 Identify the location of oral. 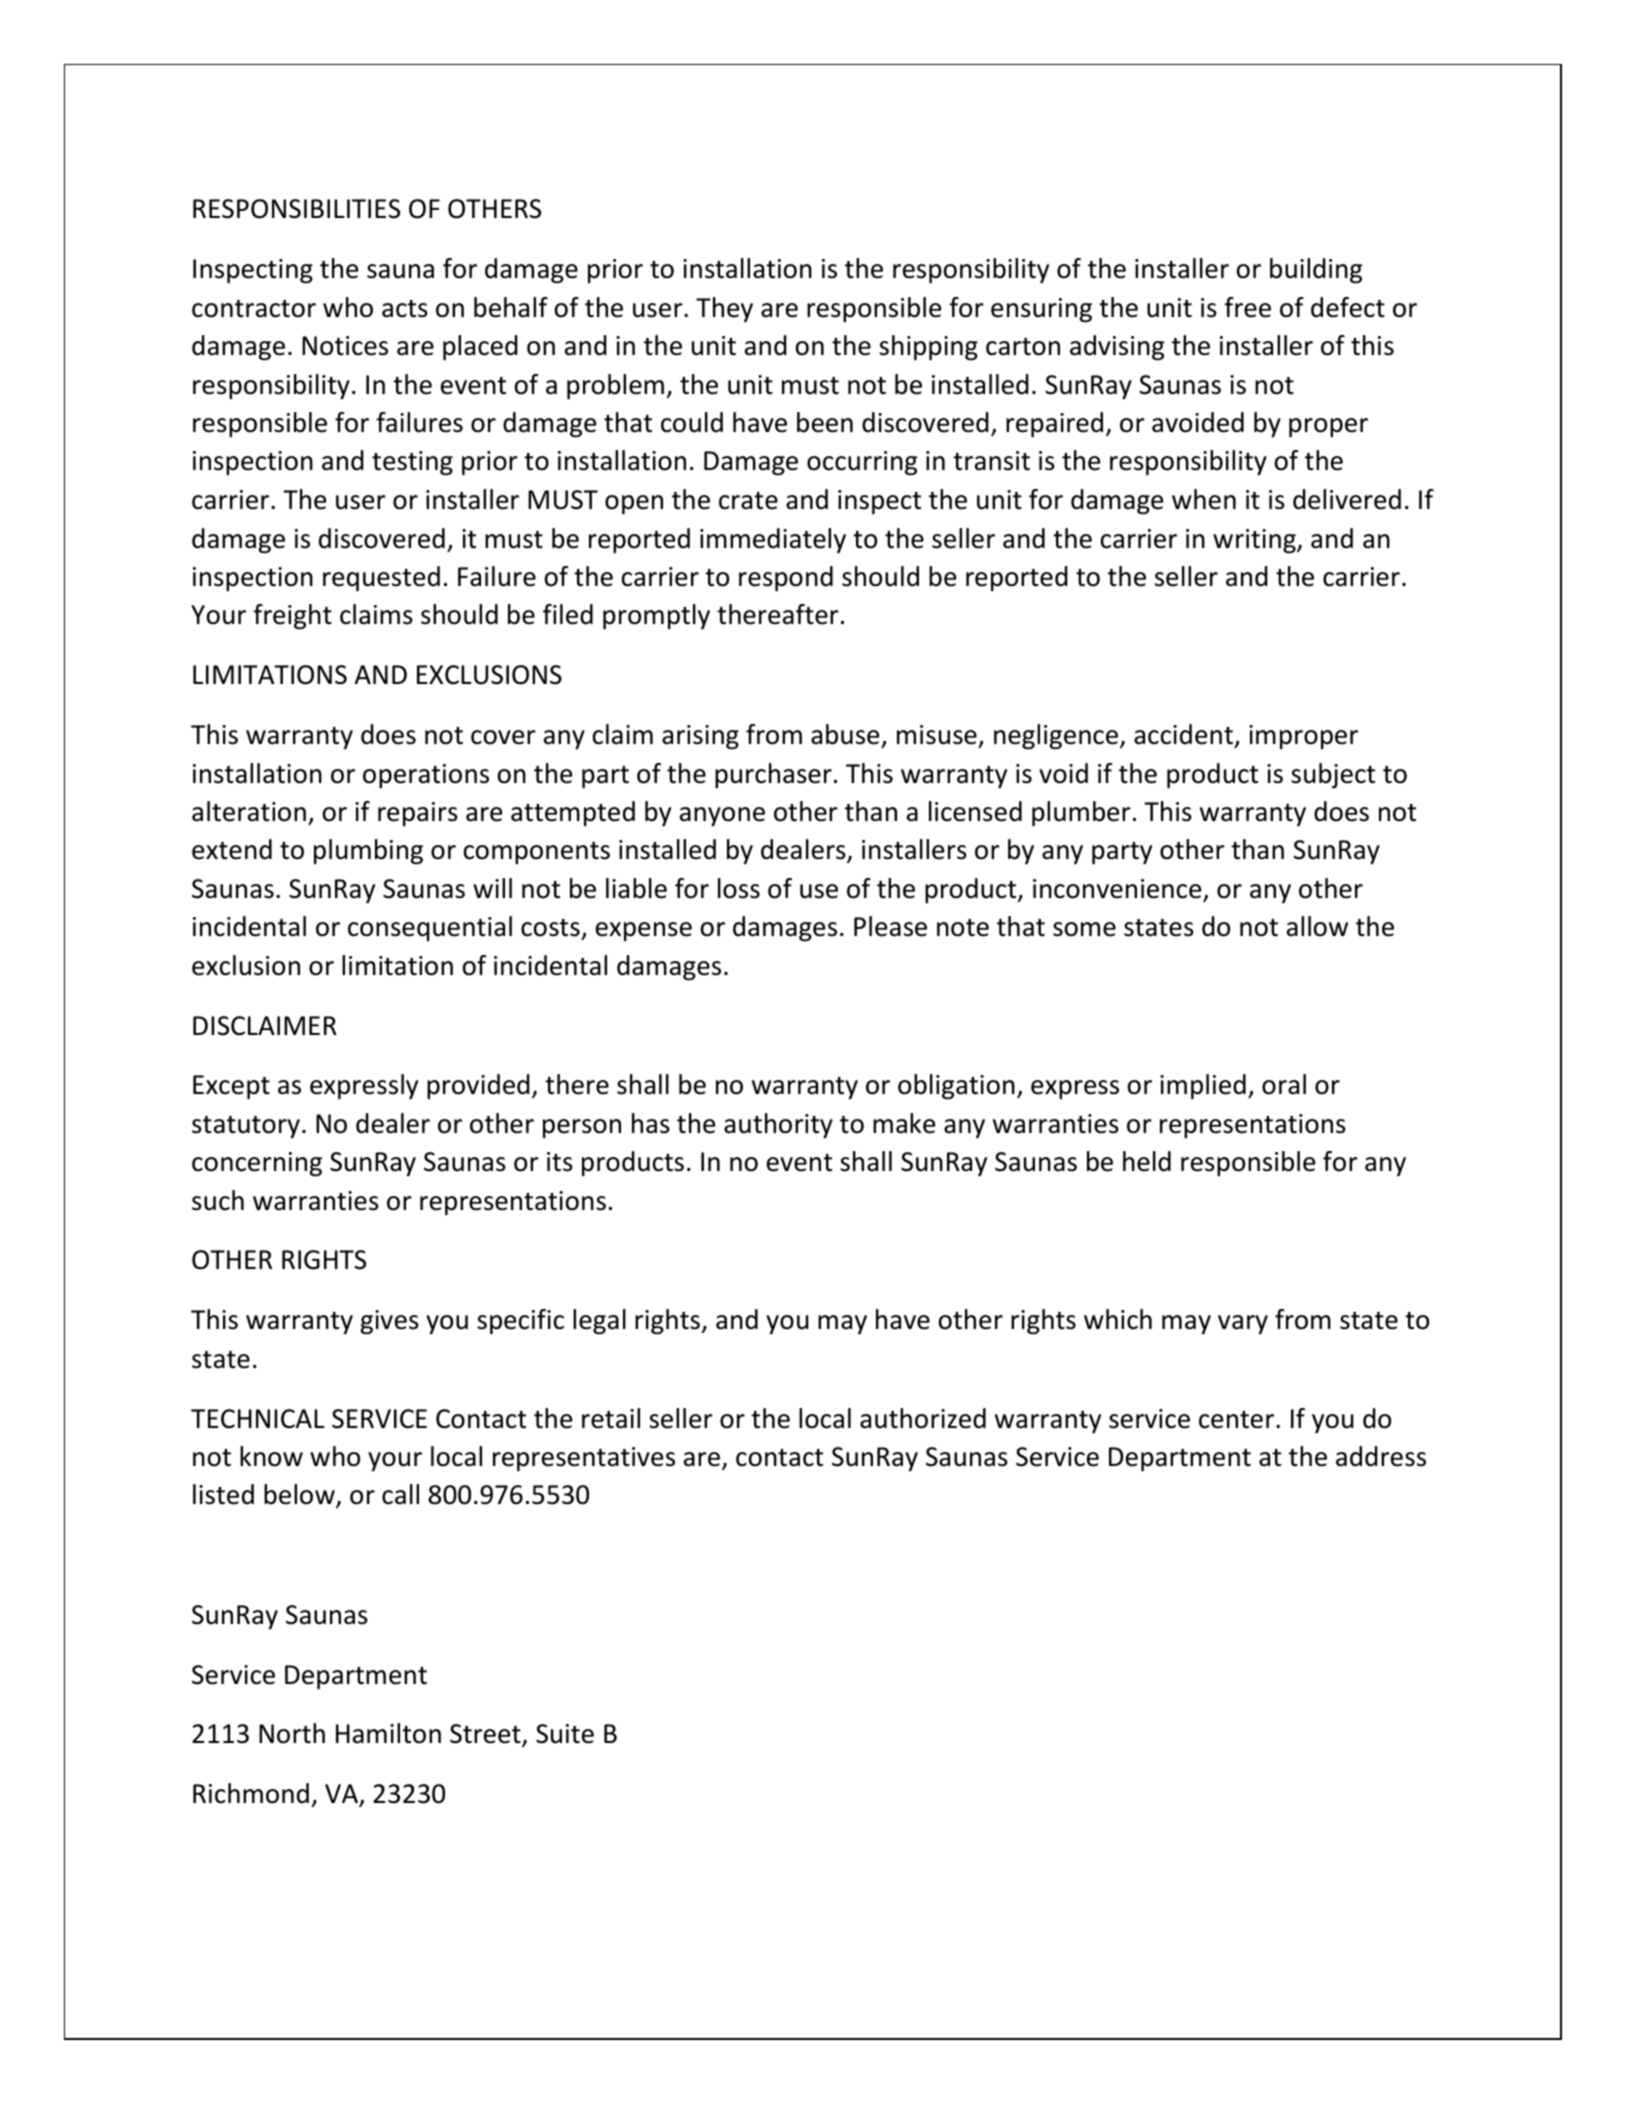
(1284, 1084).
